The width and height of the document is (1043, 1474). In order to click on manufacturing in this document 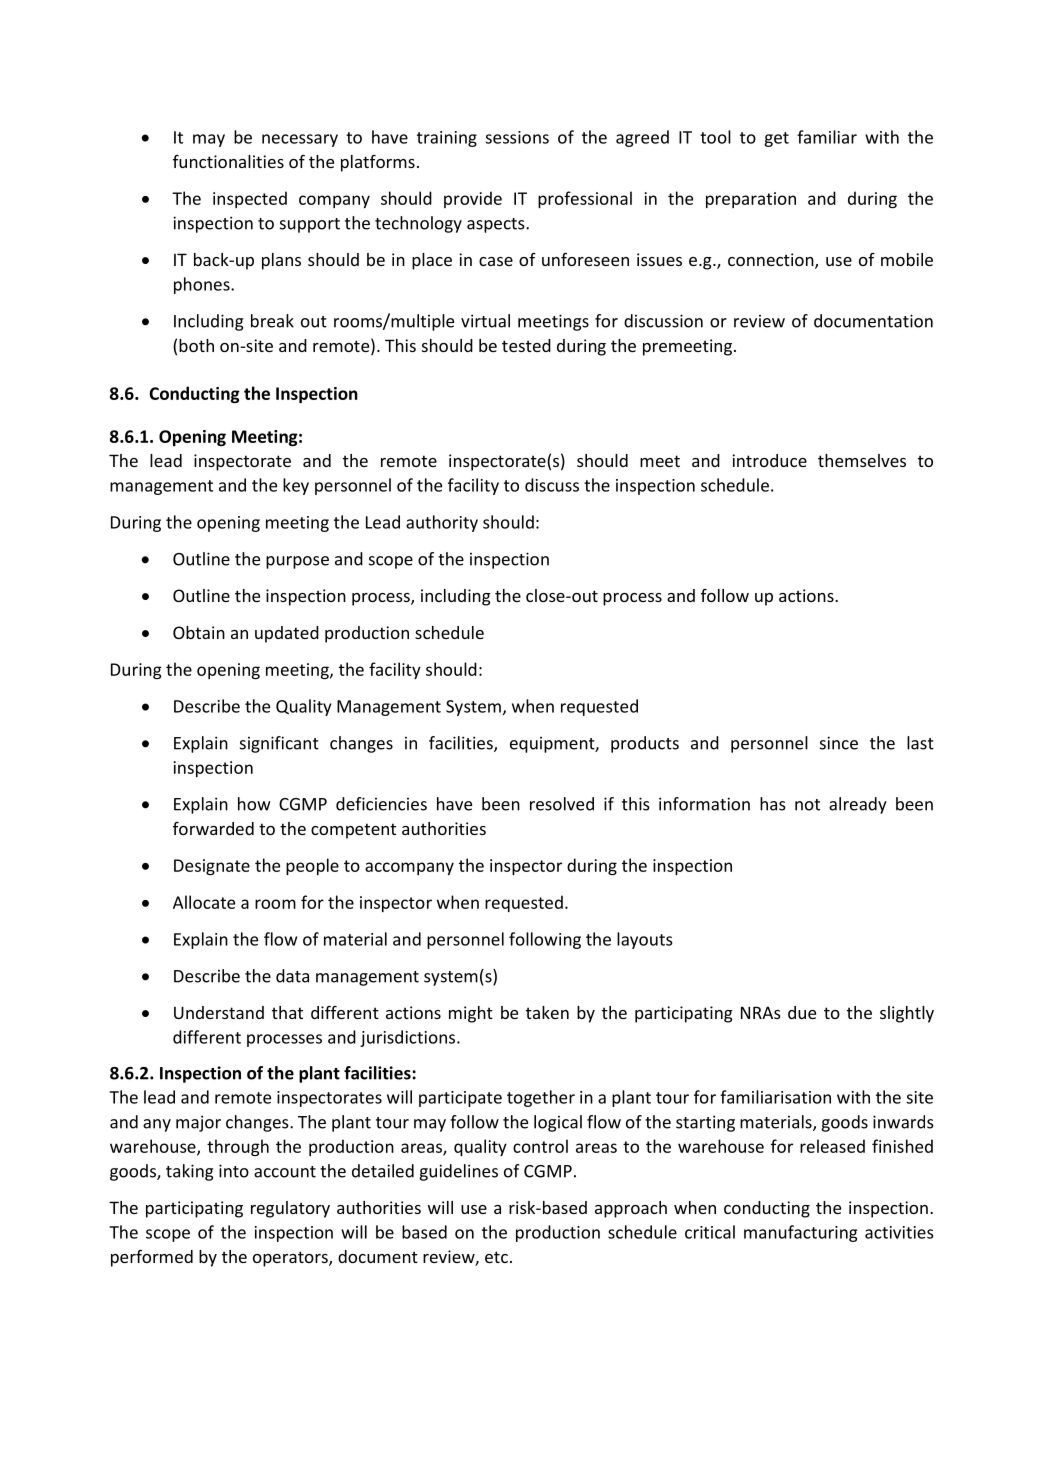, I will do `click(800, 1233)`.
